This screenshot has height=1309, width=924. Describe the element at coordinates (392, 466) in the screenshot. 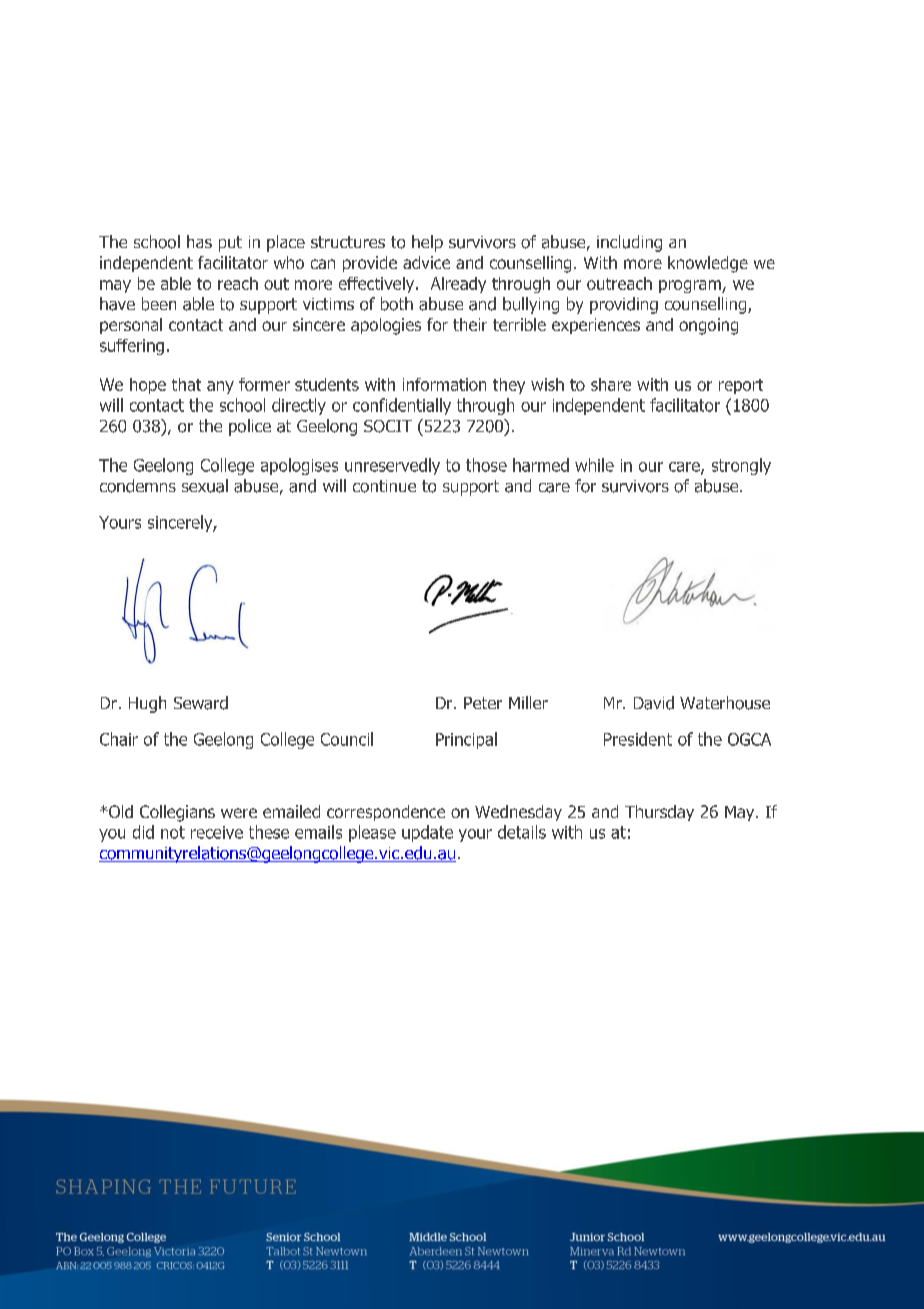

I see `unreservedly` at that location.
